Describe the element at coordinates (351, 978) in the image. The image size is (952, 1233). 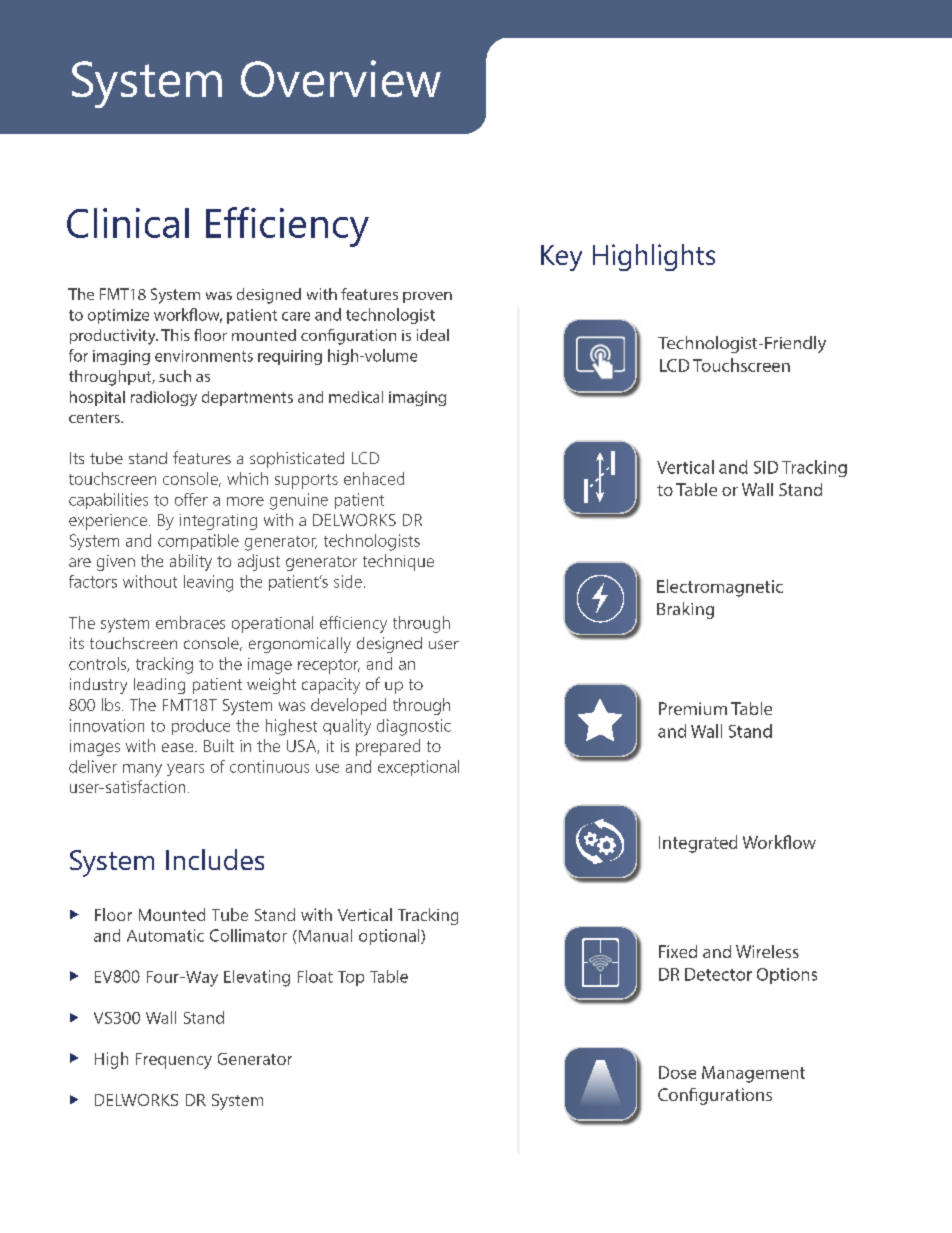
I see `Top` at that location.
